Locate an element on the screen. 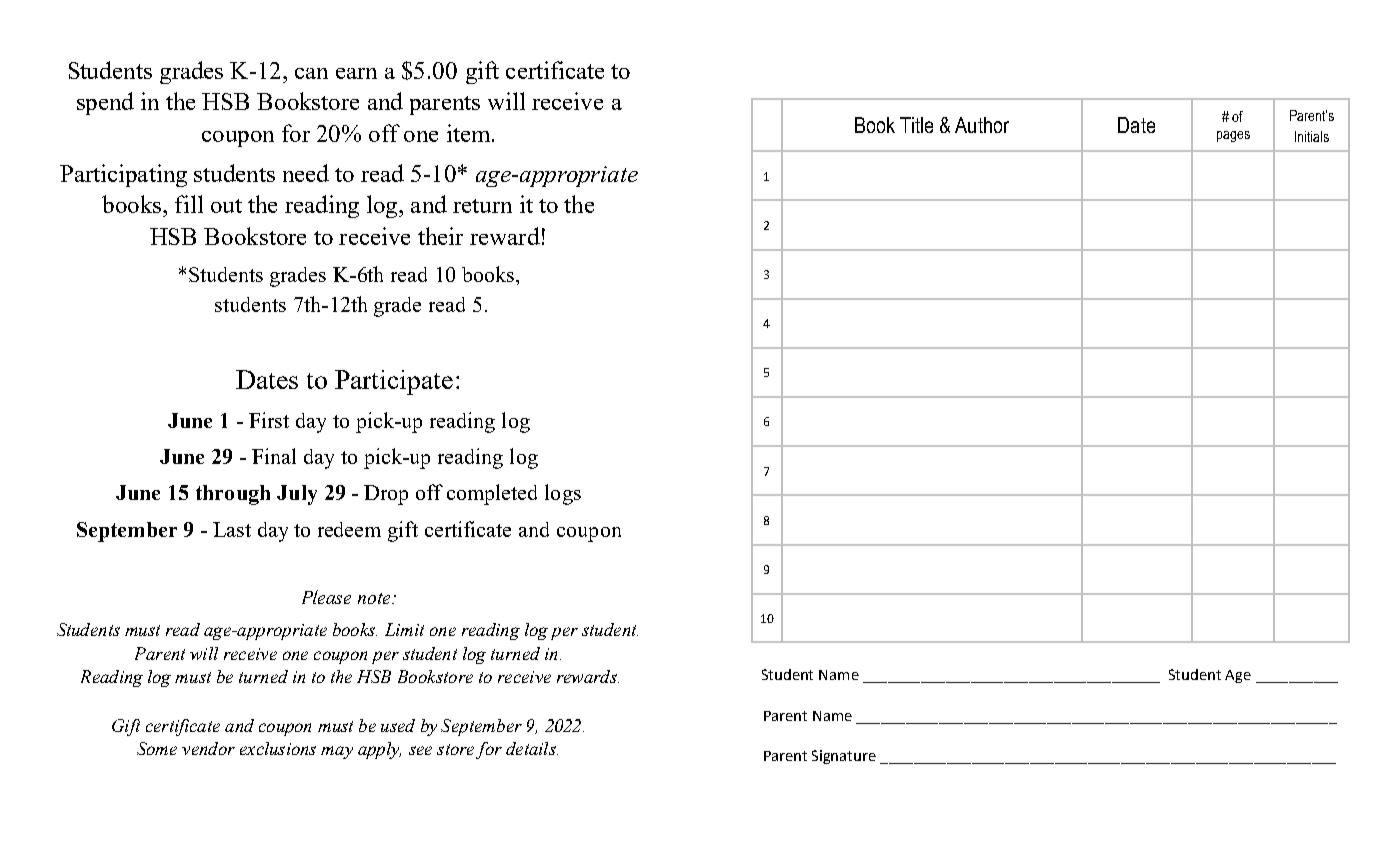 This screenshot has width=1400, height=850. their is located at coordinates (440, 236).
